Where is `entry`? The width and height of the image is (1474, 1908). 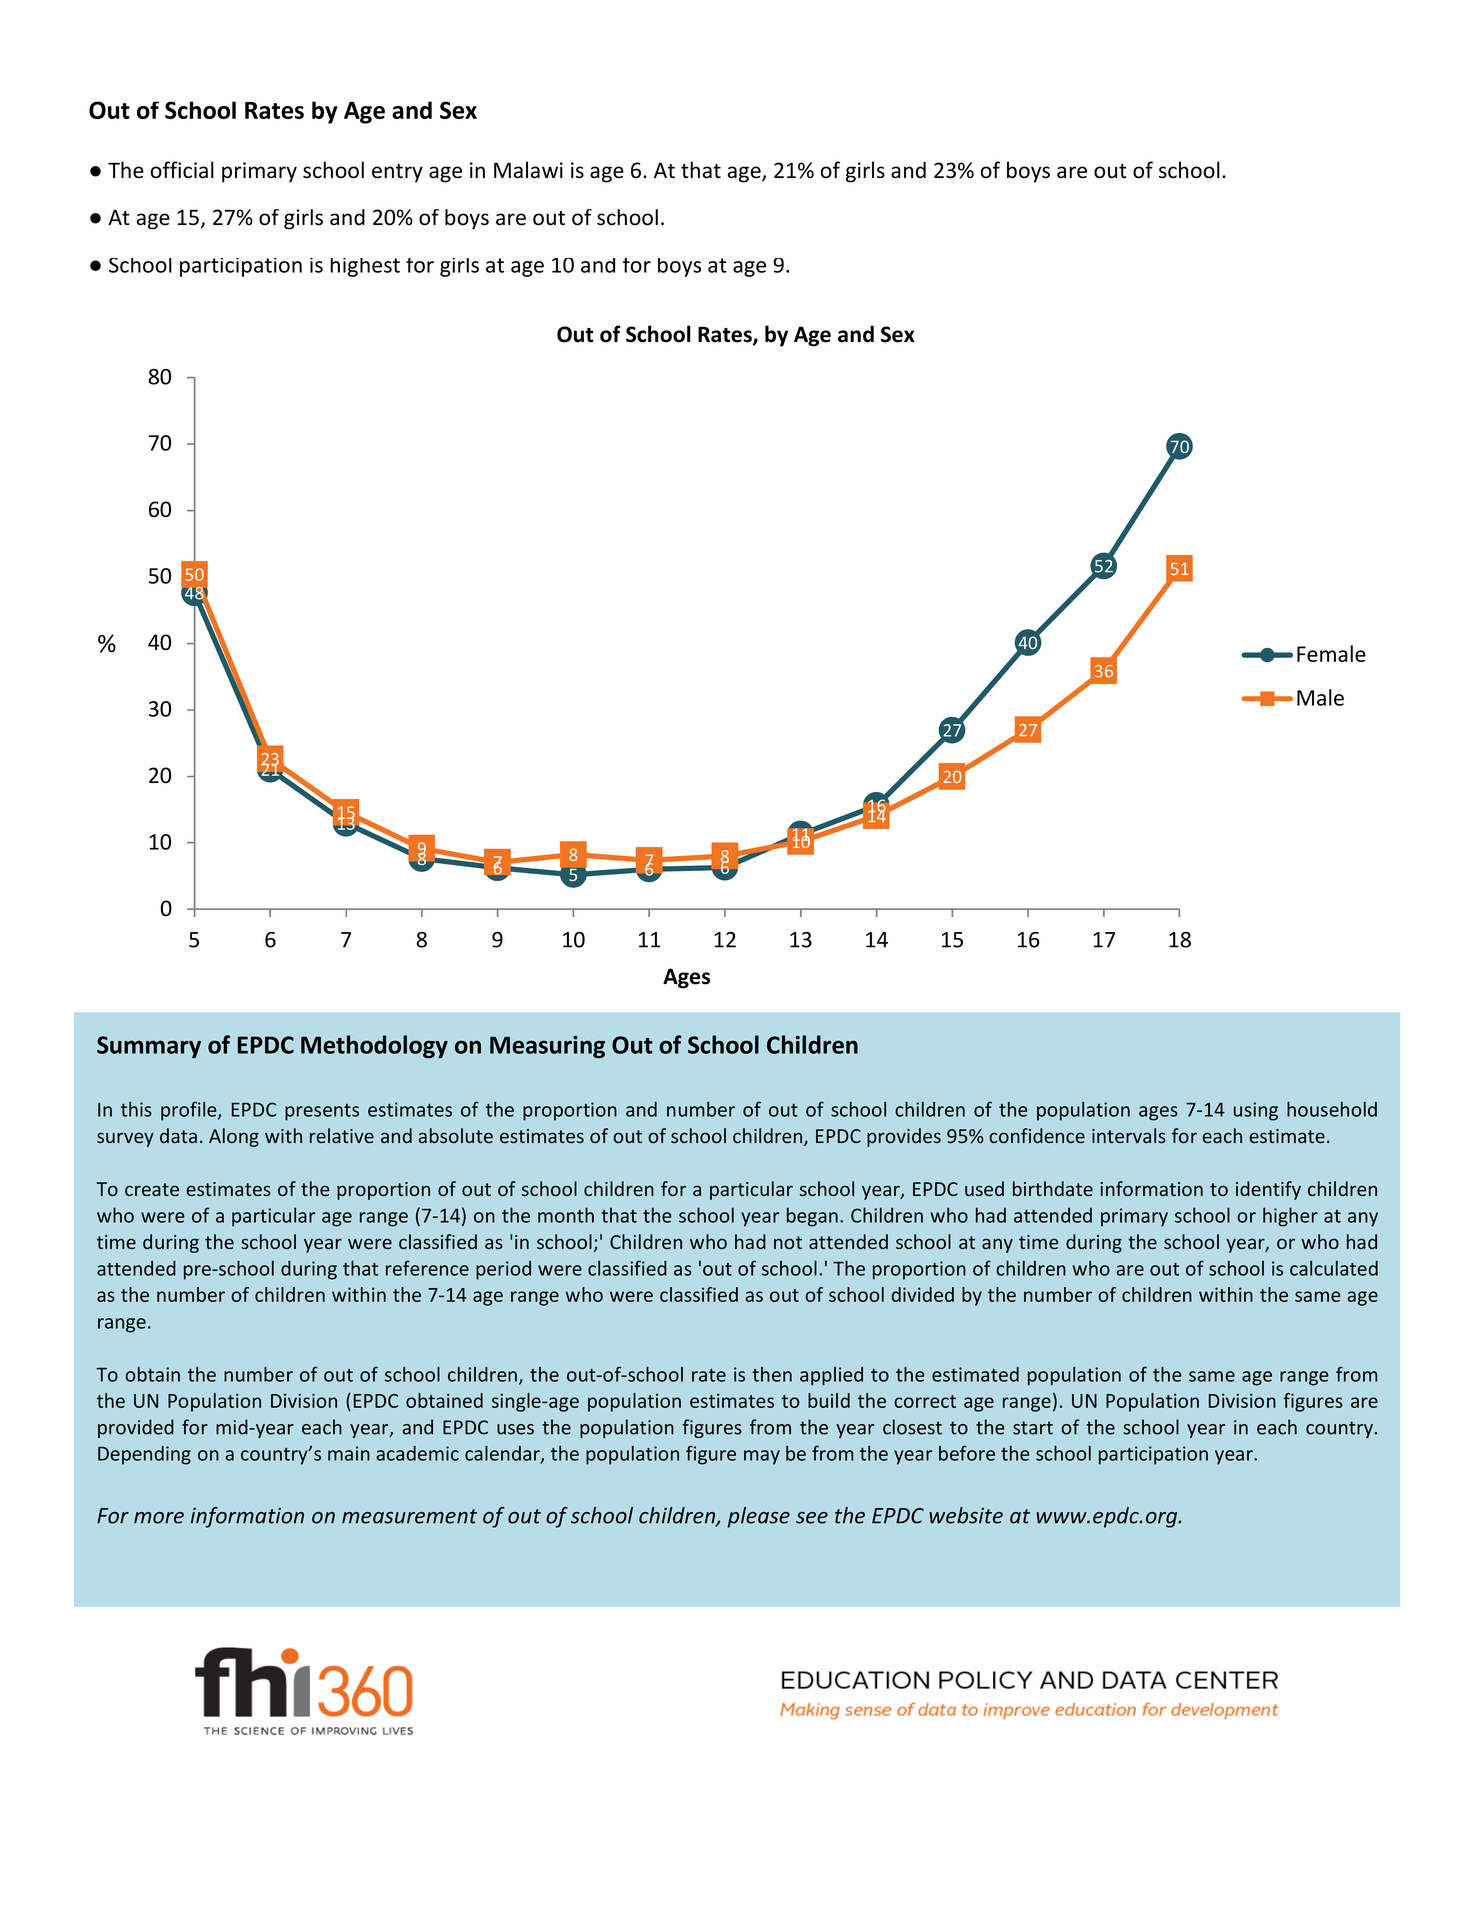 entry is located at coordinates (397, 173).
